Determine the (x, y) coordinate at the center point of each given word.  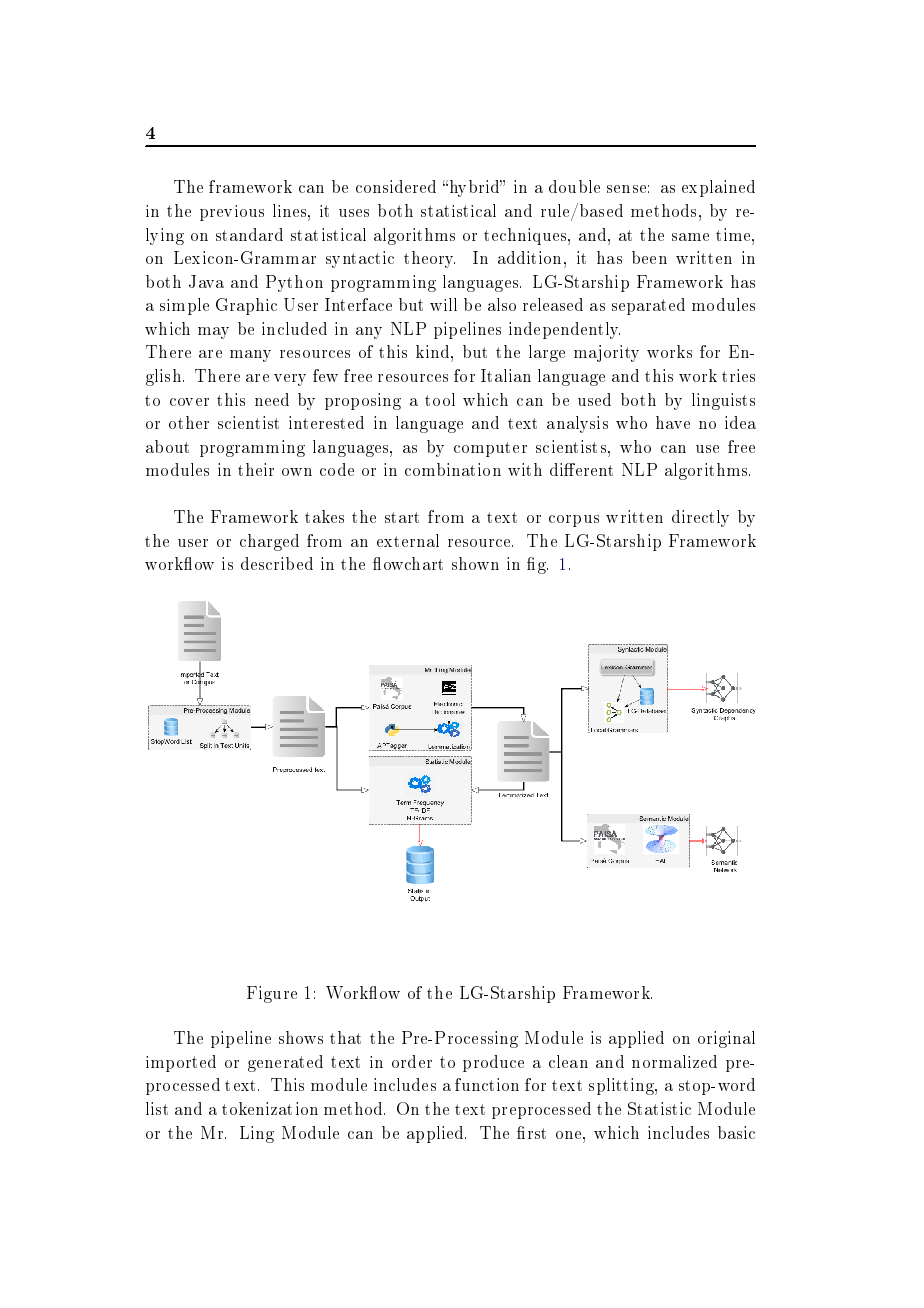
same (690, 237)
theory (429, 259)
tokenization (270, 1108)
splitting (622, 1086)
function (487, 1084)
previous (232, 213)
